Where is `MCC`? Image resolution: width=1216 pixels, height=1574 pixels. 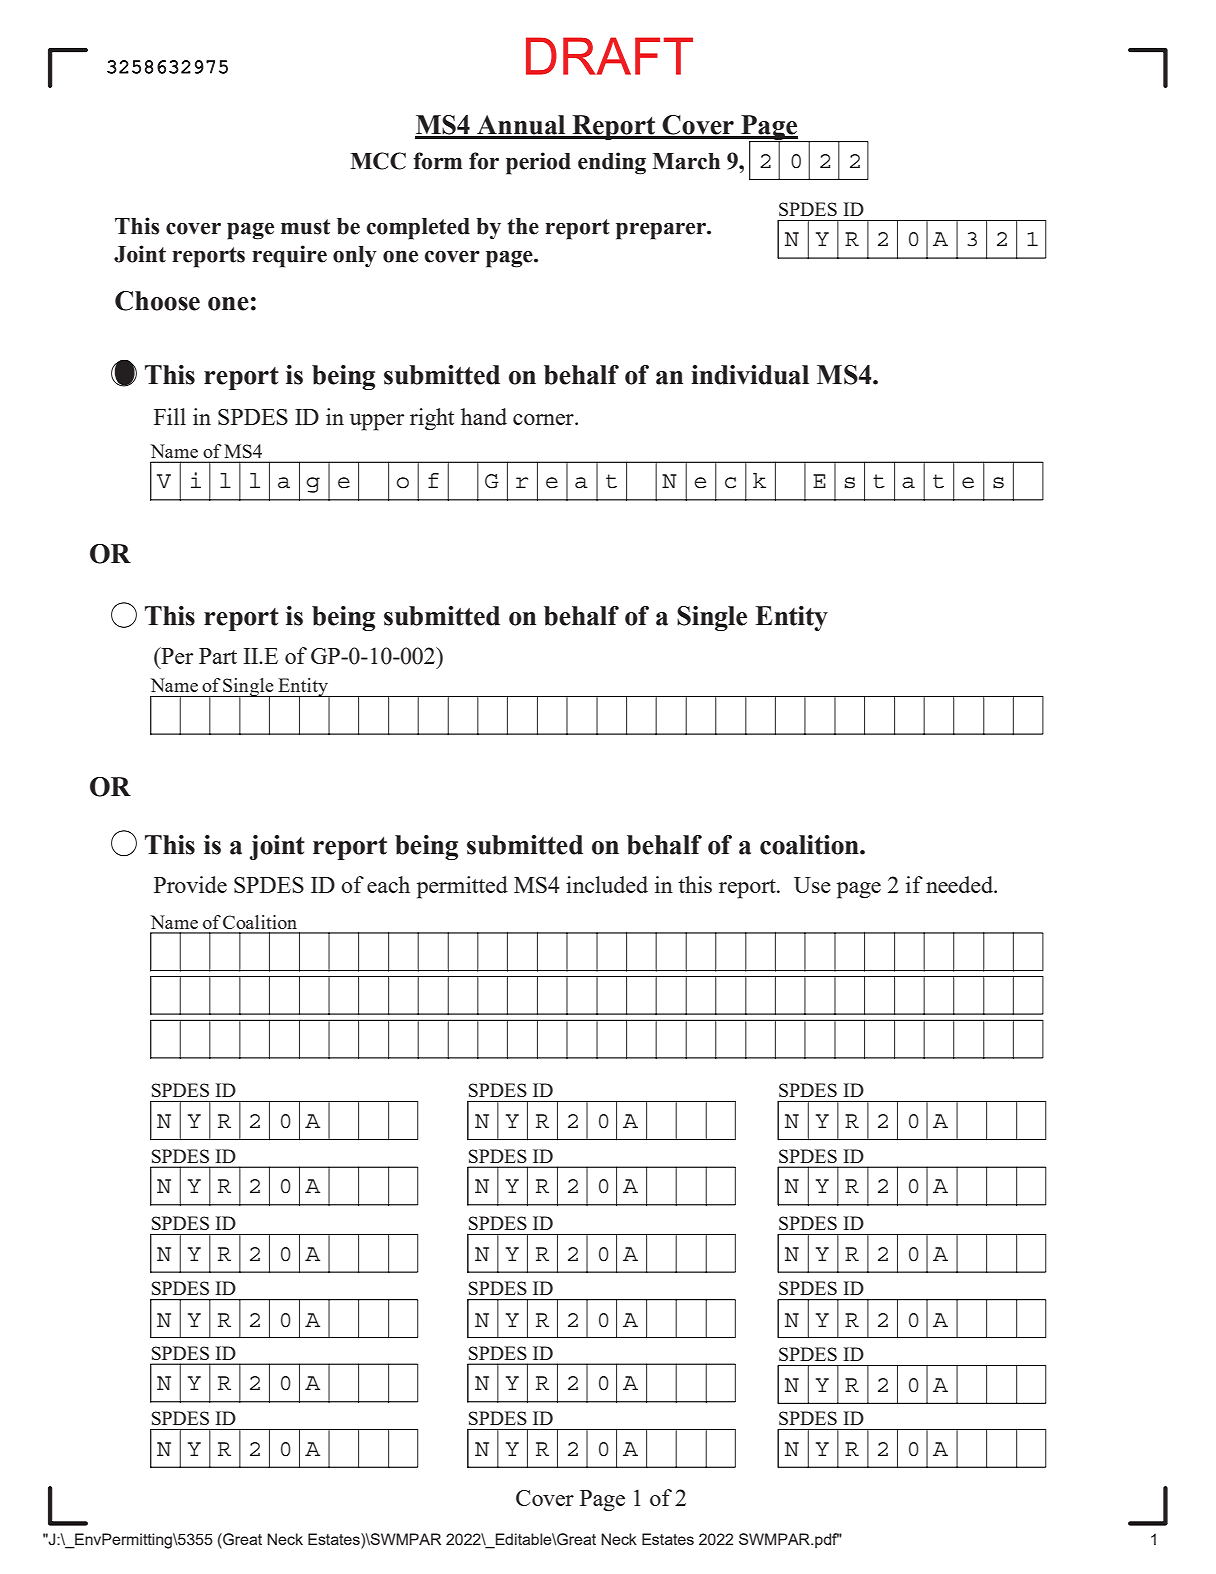
MCC is located at coordinates (378, 161).
